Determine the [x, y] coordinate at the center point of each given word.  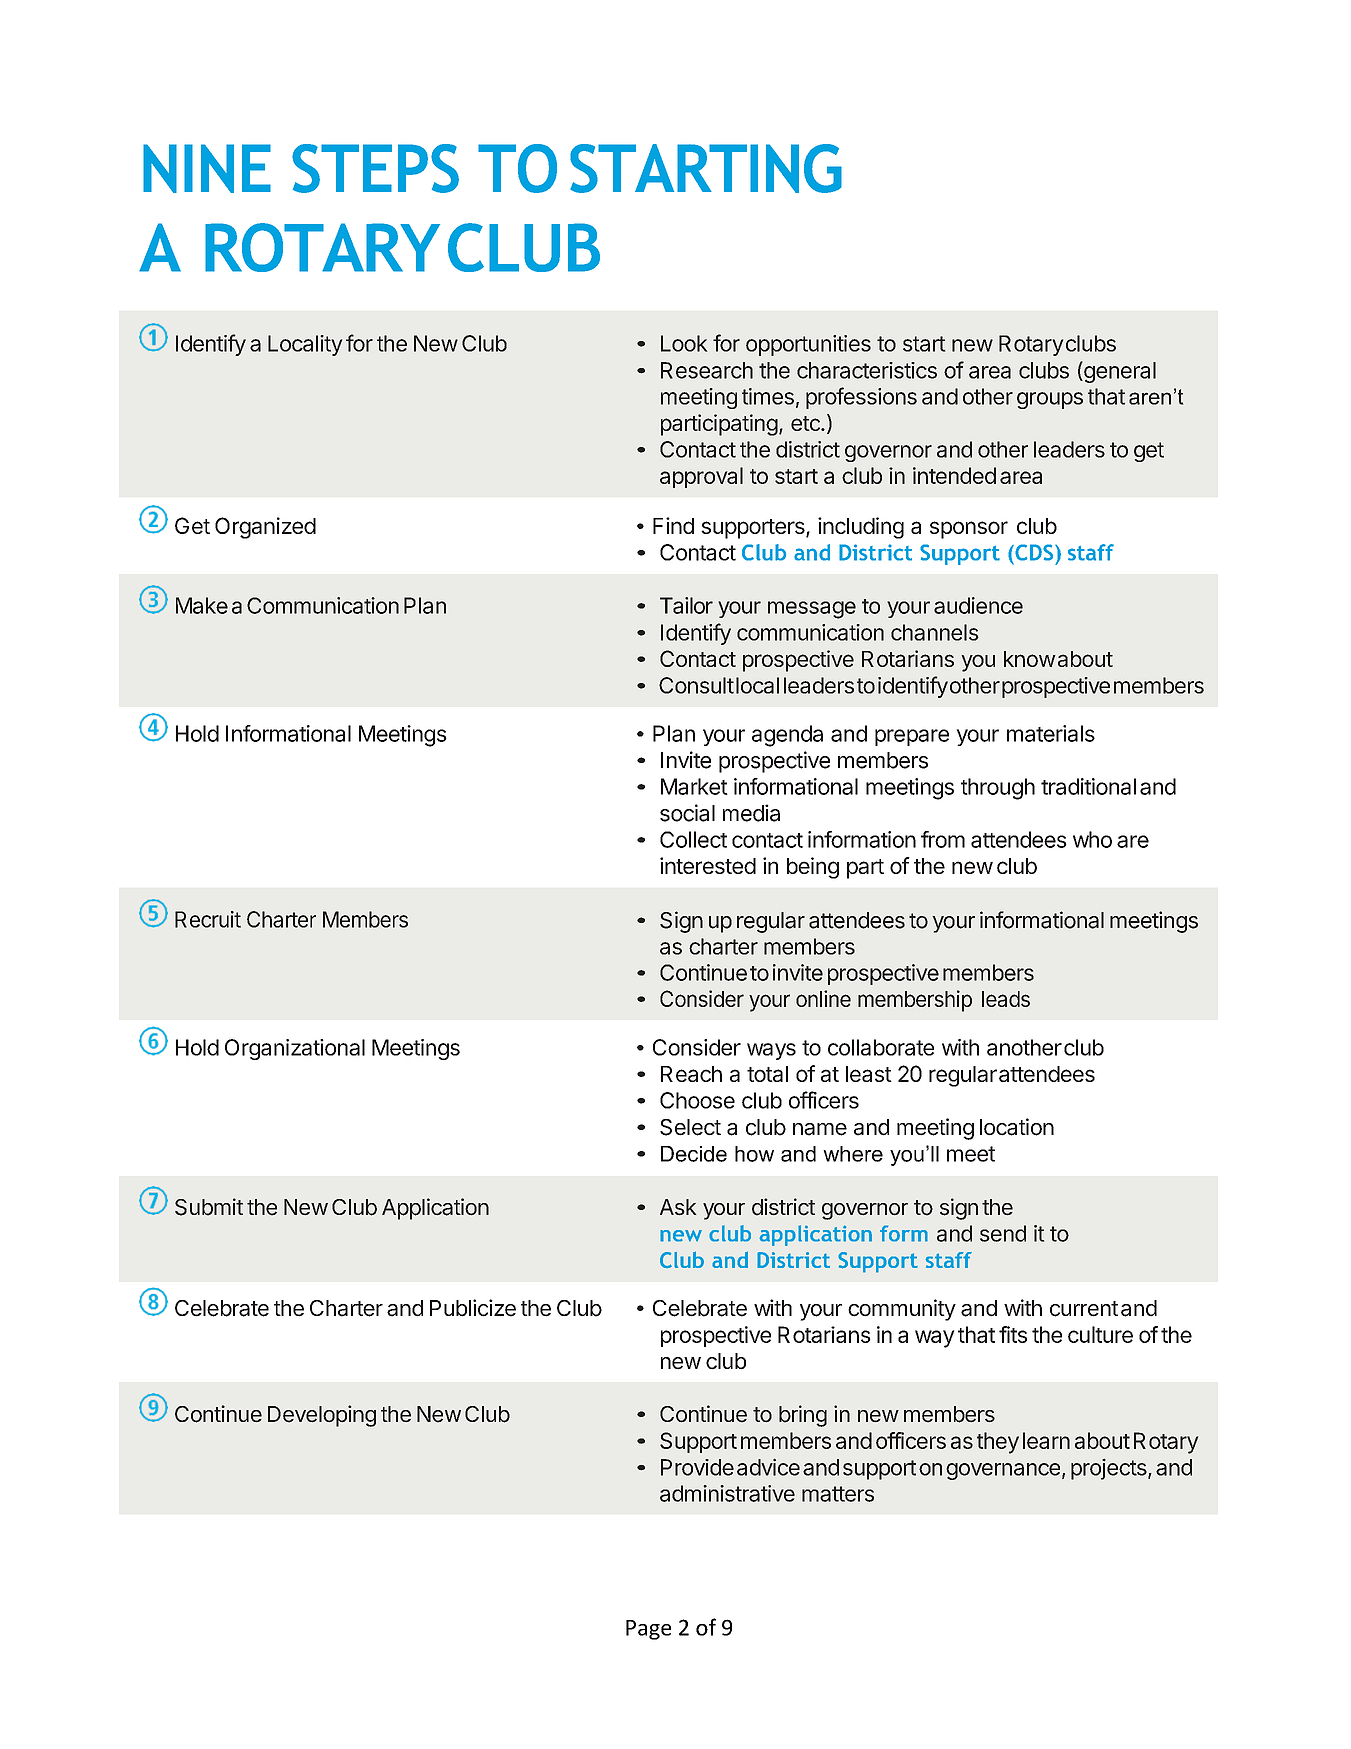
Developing [322, 1416]
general [1119, 372]
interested [708, 865]
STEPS [375, 168]
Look [684, 343]
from [943, 839]
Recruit [208, 919]
